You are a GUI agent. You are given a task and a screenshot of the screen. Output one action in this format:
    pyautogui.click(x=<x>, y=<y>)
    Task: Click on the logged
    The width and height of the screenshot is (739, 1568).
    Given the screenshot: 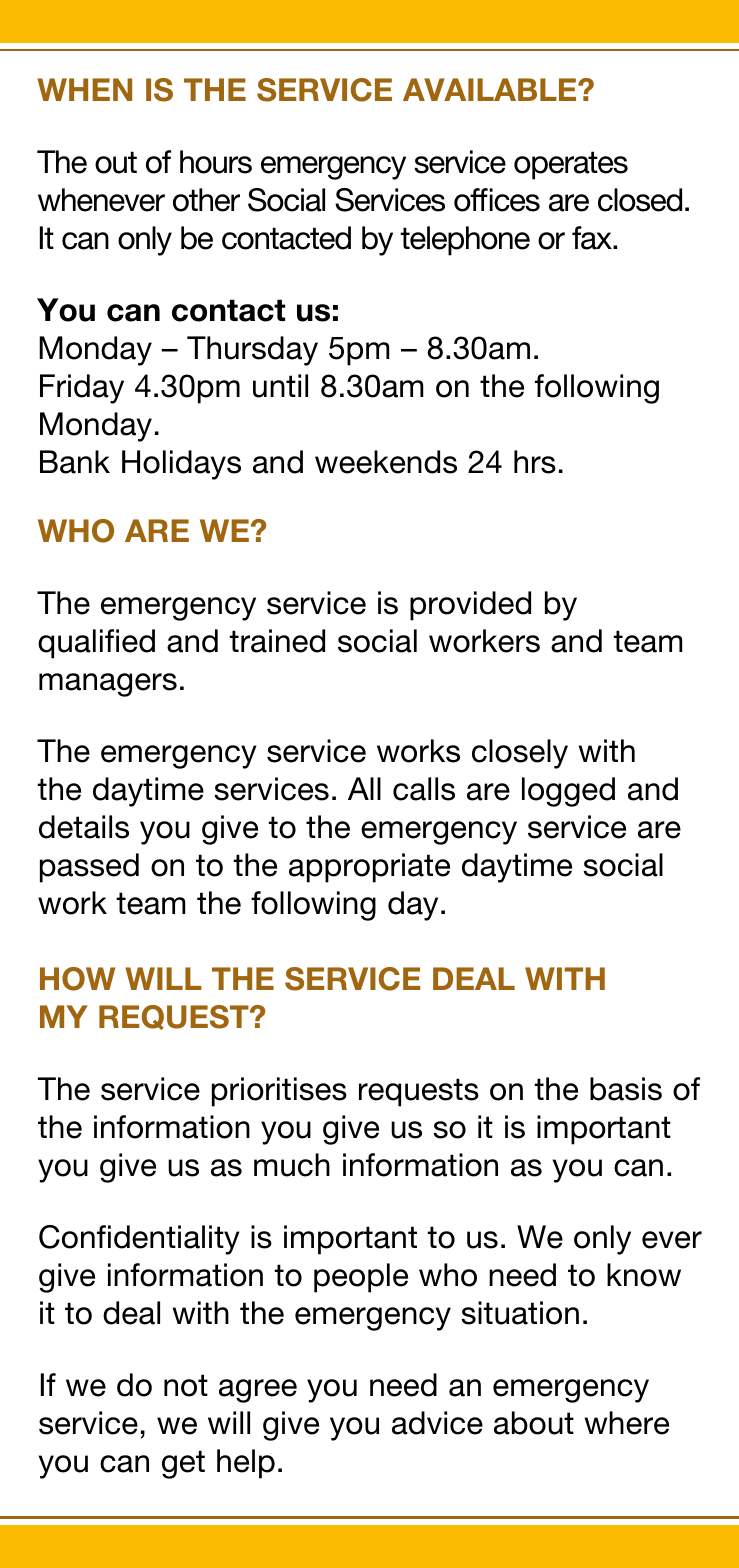 What is the action you would take?
    pyautogui.click(x=568, y=792)
